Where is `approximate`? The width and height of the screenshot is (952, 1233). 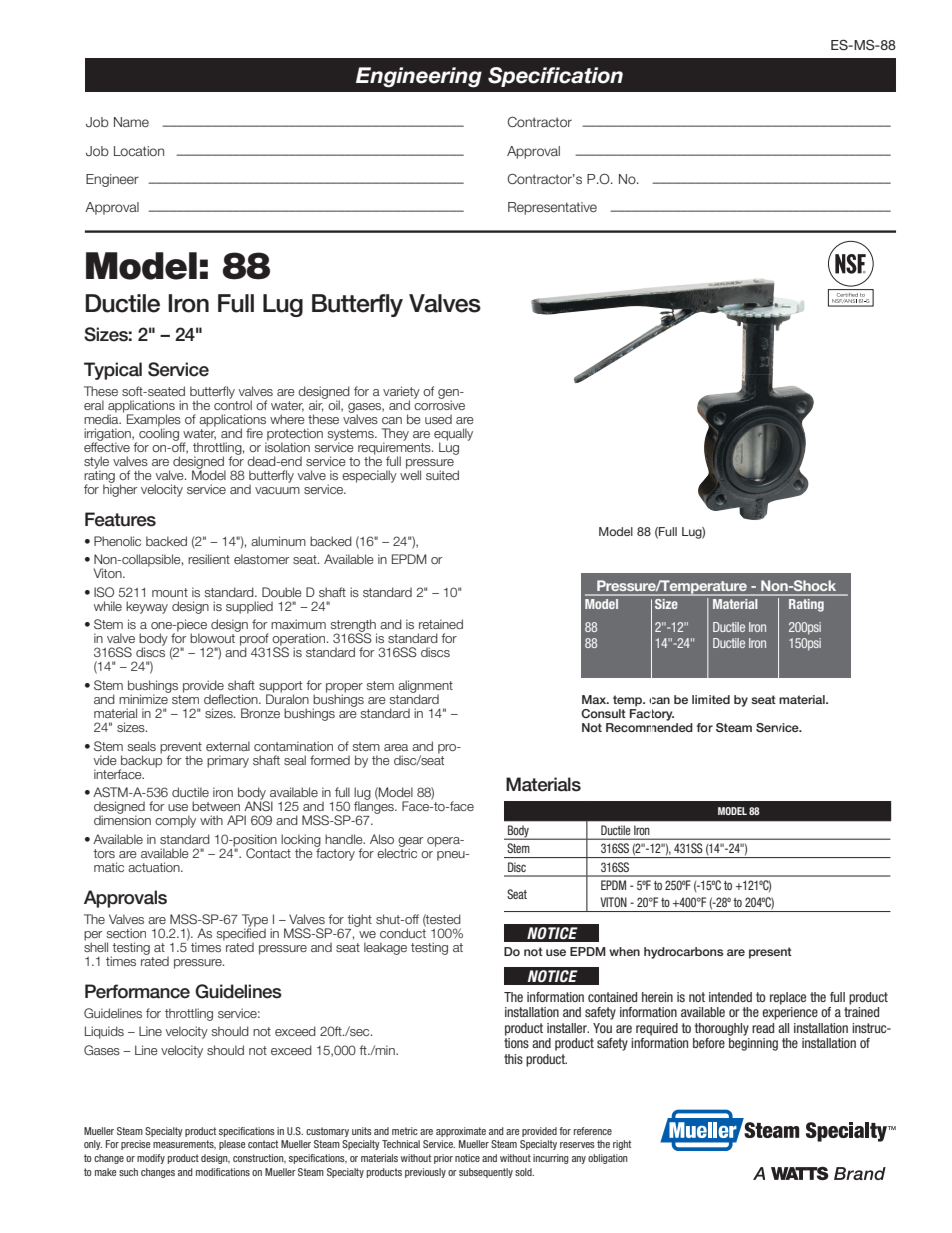 approximate is located at coordinates (461, 1132).
